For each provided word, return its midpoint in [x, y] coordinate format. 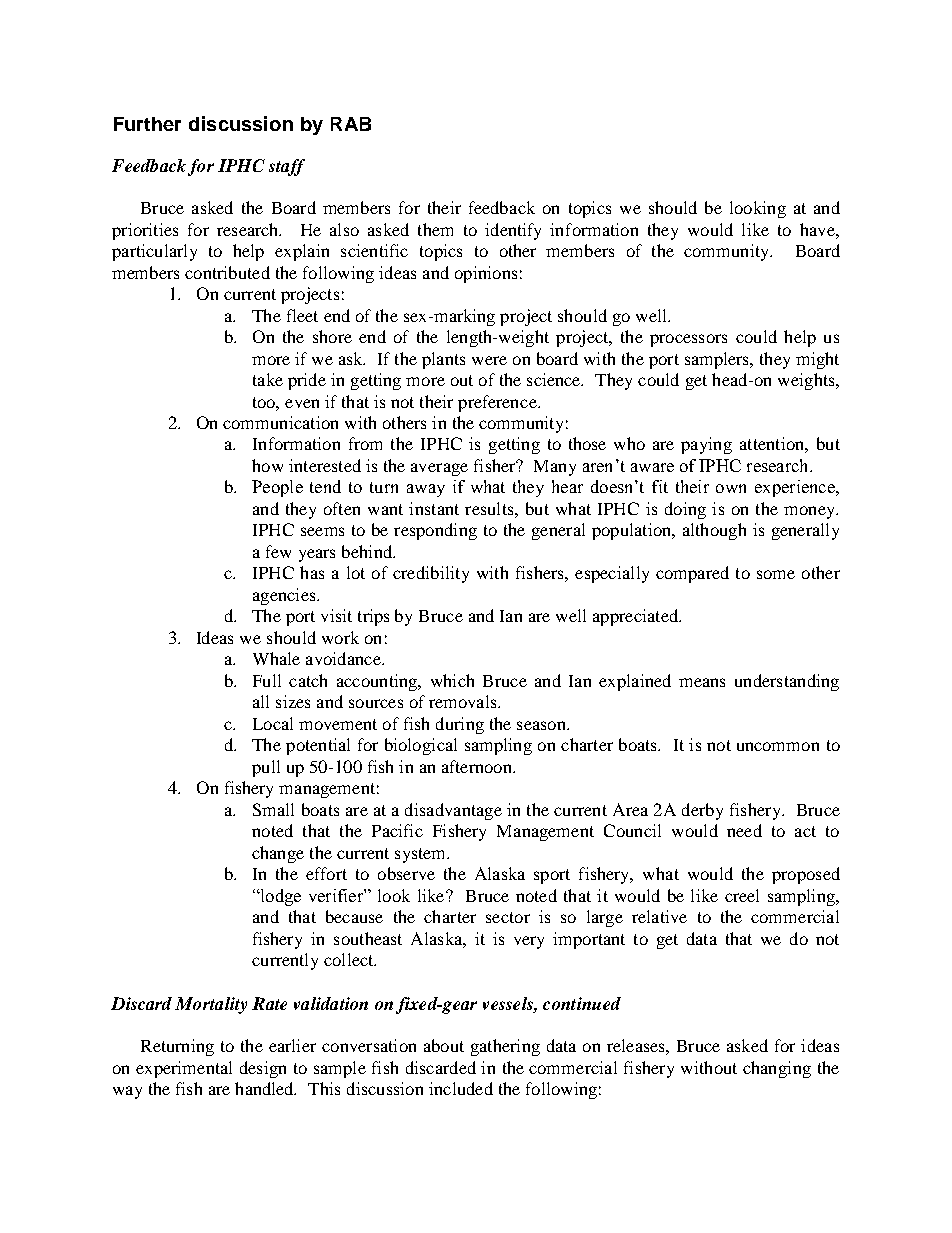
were [489, 360]
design [263, 1069]
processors [688, 340]
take [268, 379]
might [817, 360]
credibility [431, 574]
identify [513, 231]
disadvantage [453, 811]
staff [287, 167]
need [744, 830]
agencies [285, 596]
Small [273, 809]
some [776, 574]
